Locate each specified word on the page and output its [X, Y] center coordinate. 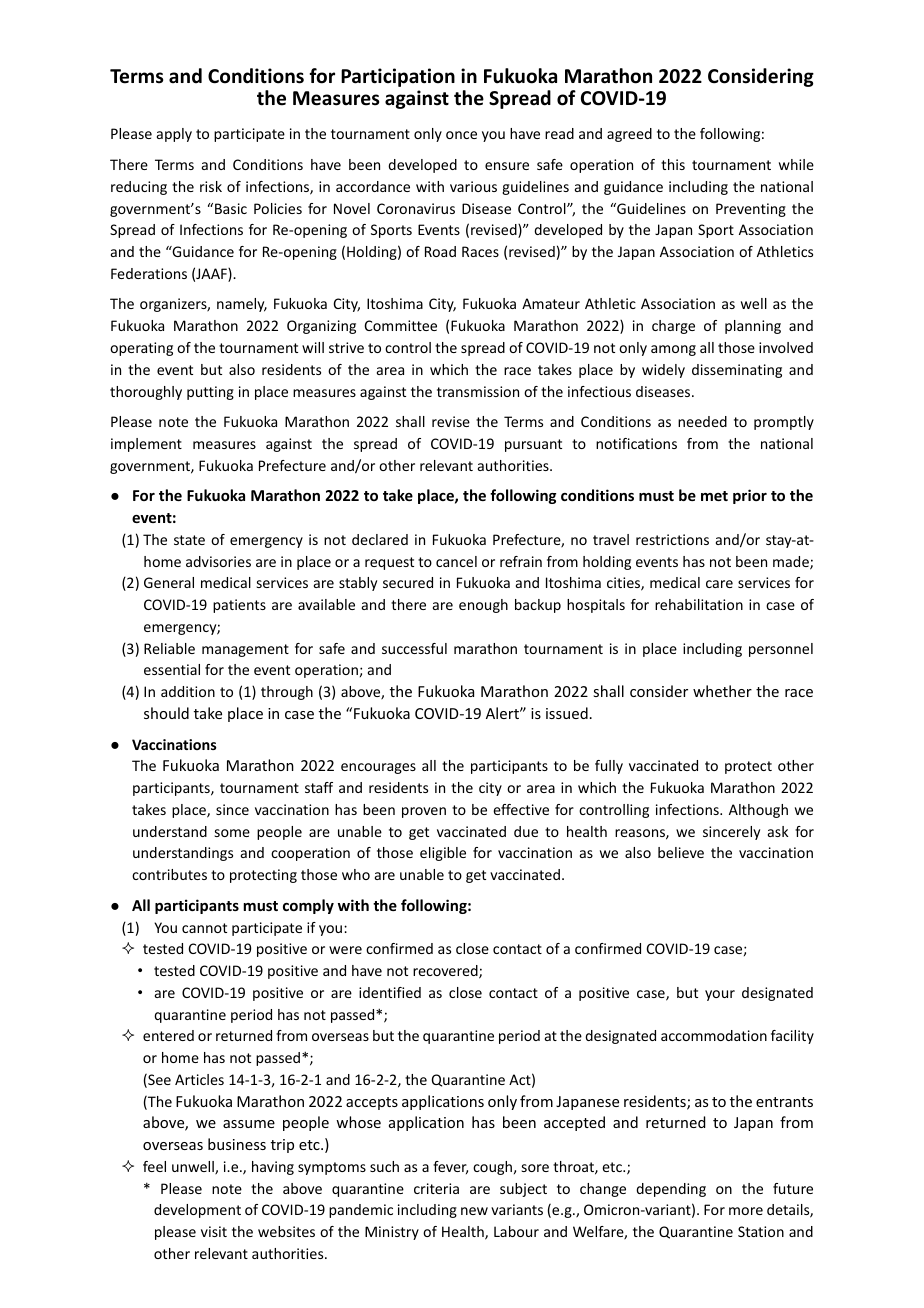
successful [414, 648]
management [245, 650]
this [673, 164]
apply [174, 135]
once [461, 135]
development [197, 1211]
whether [722, 691]
